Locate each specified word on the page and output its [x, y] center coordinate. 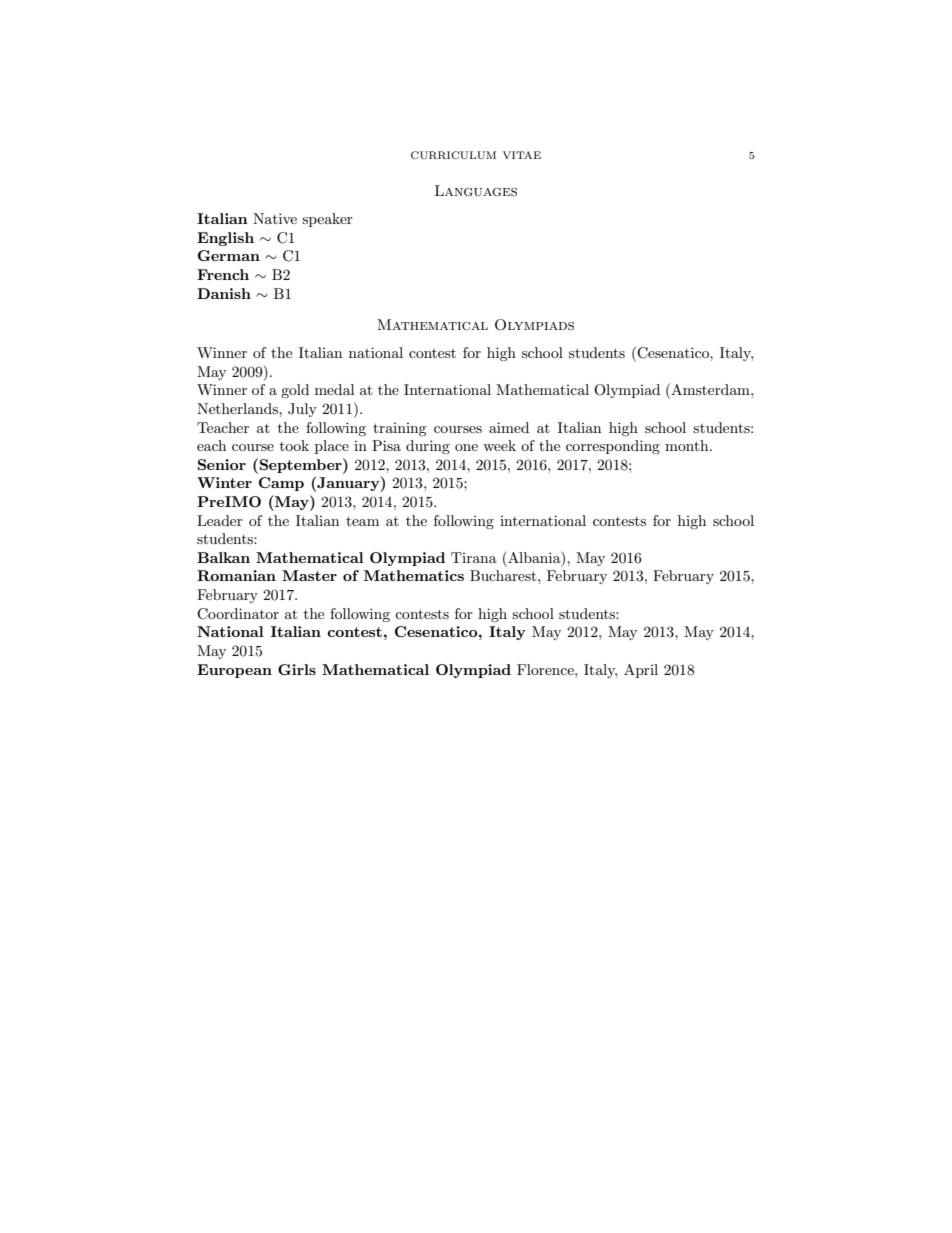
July [302, 410]
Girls [297, 669]
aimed [509, 427]
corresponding [613, 447]
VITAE [522, 155]
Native [275, 218]
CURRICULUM [453, 155]
